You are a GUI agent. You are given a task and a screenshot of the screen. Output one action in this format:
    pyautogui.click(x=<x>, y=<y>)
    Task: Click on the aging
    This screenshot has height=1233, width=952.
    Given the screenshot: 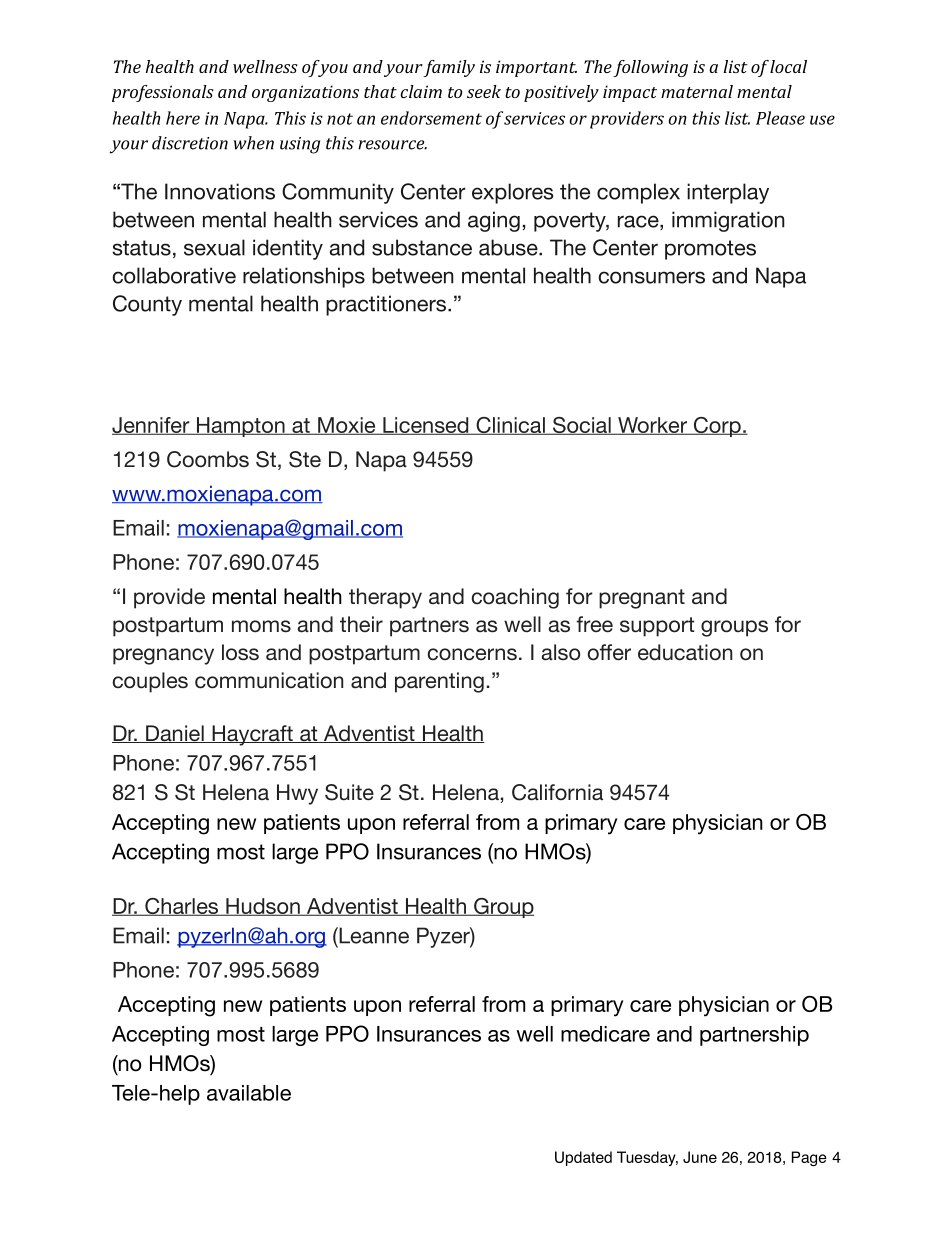 What is the action you would take?
    pyautogui.click(x=494, y=221)
